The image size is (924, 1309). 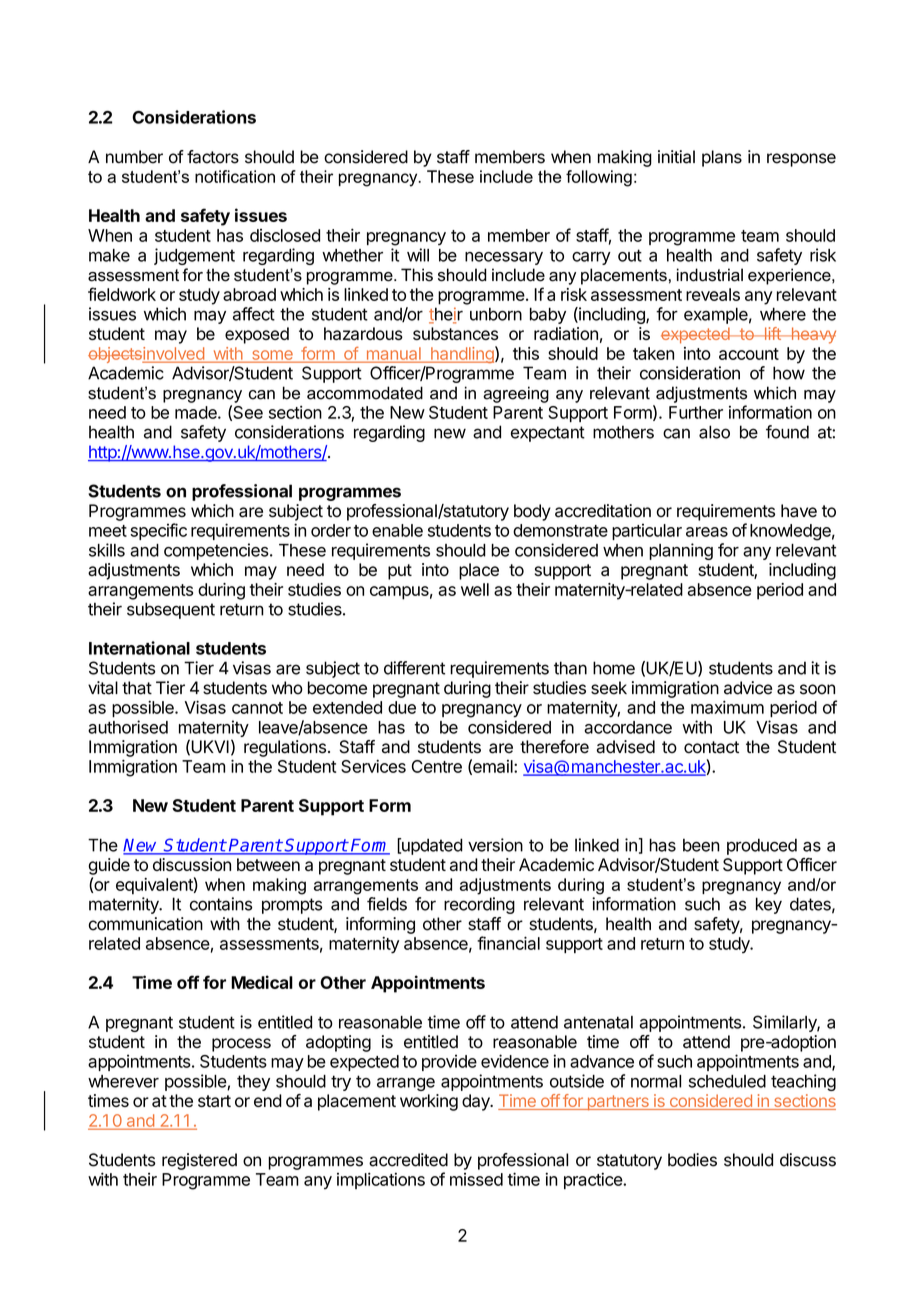 What do you see at coordinates (235, 176) in the page?
I see `notification` at bounding box center [235, 176].
